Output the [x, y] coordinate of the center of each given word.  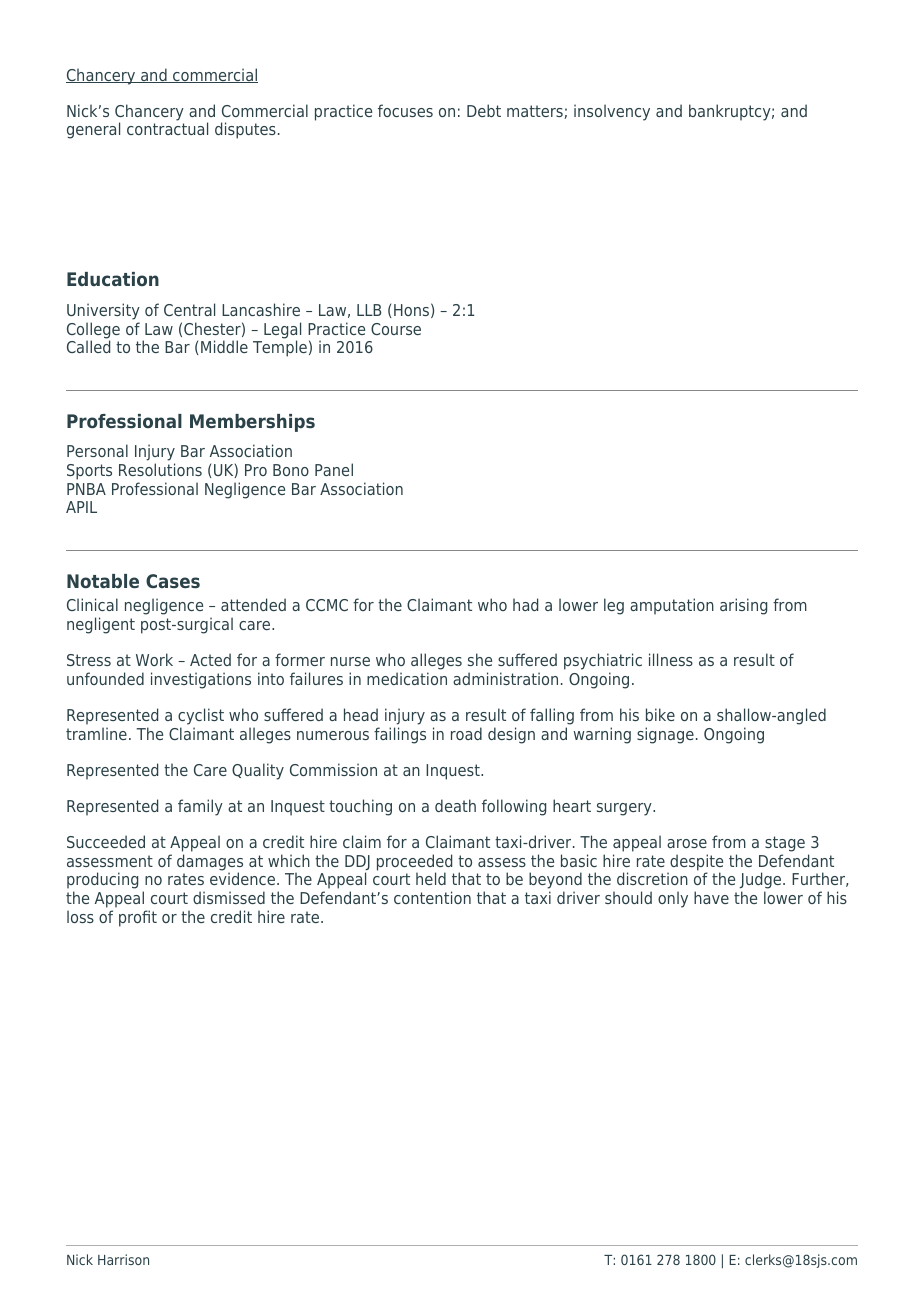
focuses [405, 110]
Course [396, 329]
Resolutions [160, 469]
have [711, 897]
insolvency [612, 112]
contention [432, 897]
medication [407, 678]
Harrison [123, 1259]
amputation [672, 606]
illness [671, 659]
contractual [167, 128]
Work [154, 659]
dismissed [229, 897]
